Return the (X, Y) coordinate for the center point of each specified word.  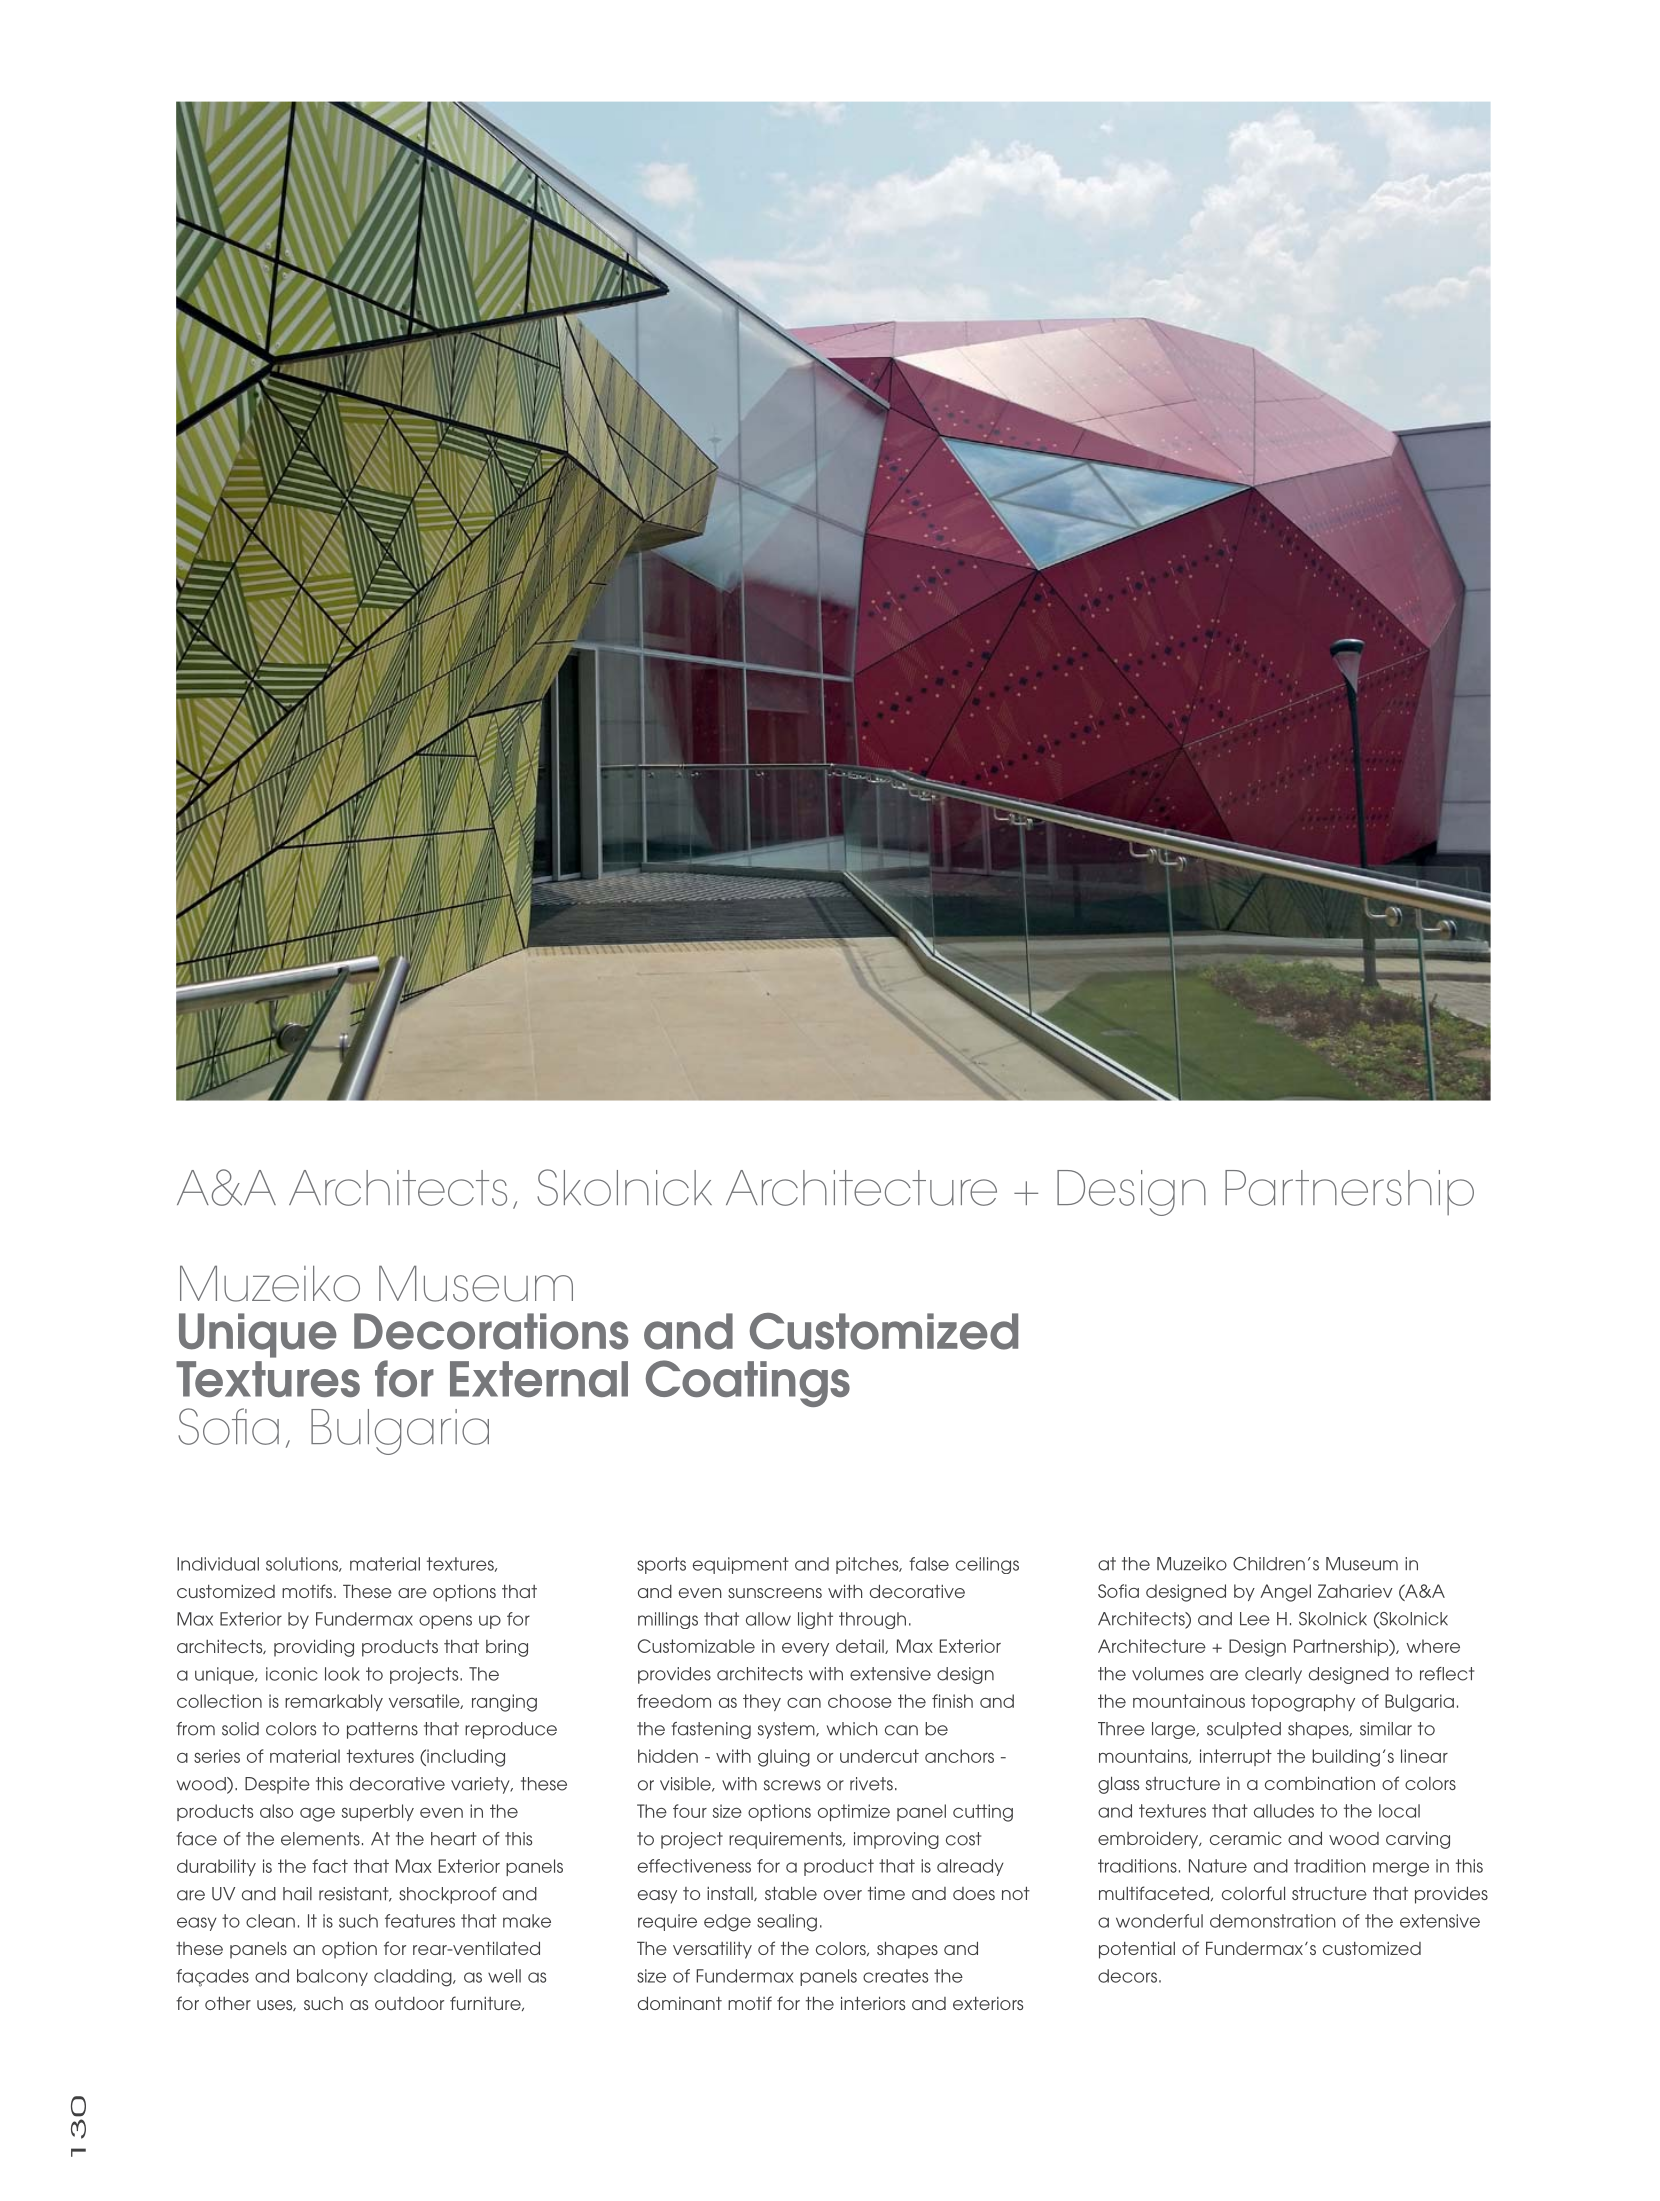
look (342, 1674)
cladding (414, 1978)
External (539, 1379)
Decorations (491, 1331)
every (805, 1649)
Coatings (748, 1383)
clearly (1273, 1675)
